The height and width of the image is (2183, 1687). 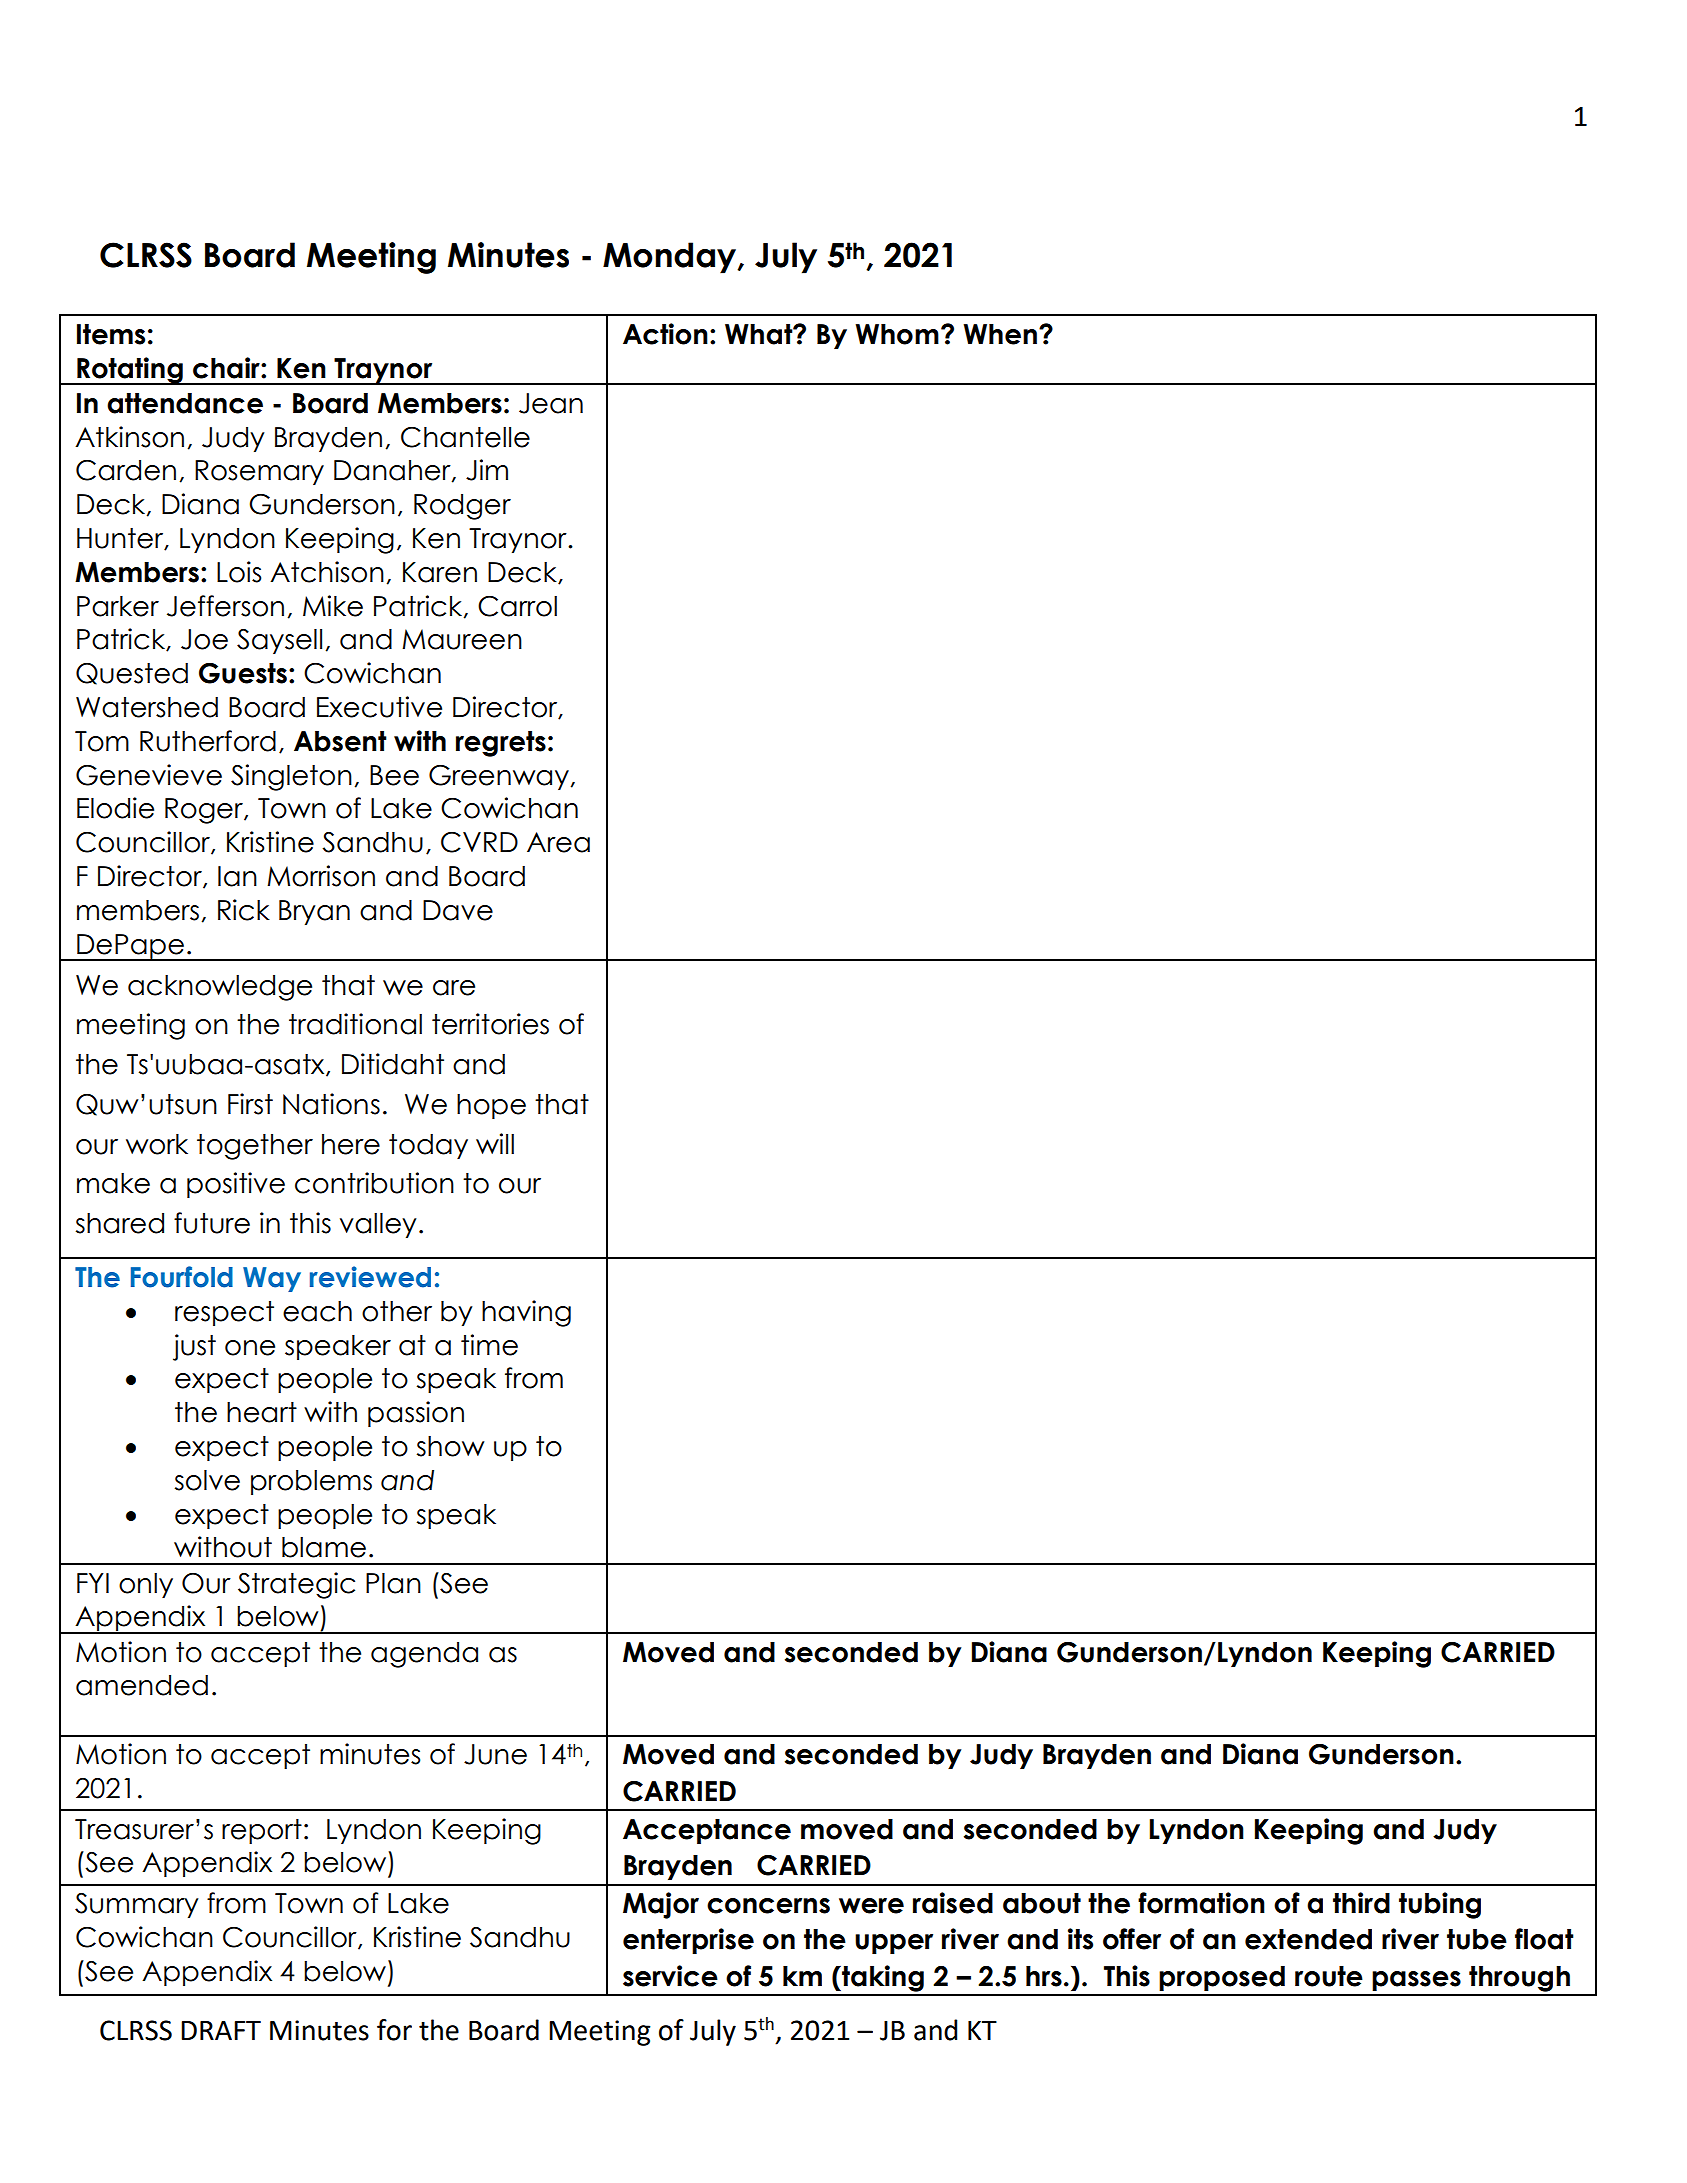 I want to click on Area, so click(x=558, y=842).
